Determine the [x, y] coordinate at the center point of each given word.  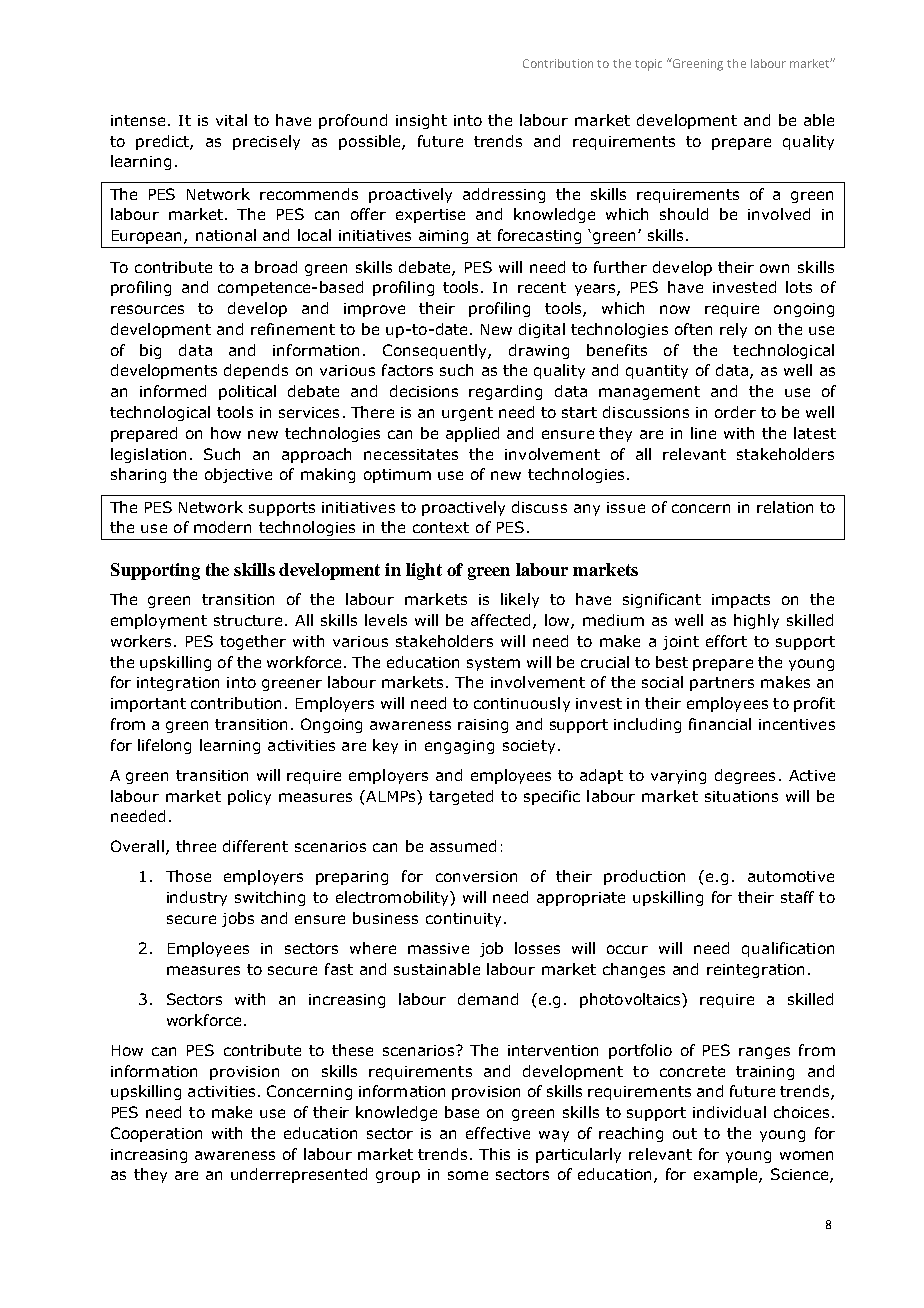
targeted [461, 797]
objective [238, 475]
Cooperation [156, 1134]
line [703, 433]
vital [231, 120]
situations [741, 796]
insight [421, 121]
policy [249, 797]
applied [472, 434]
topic [648, 65]
